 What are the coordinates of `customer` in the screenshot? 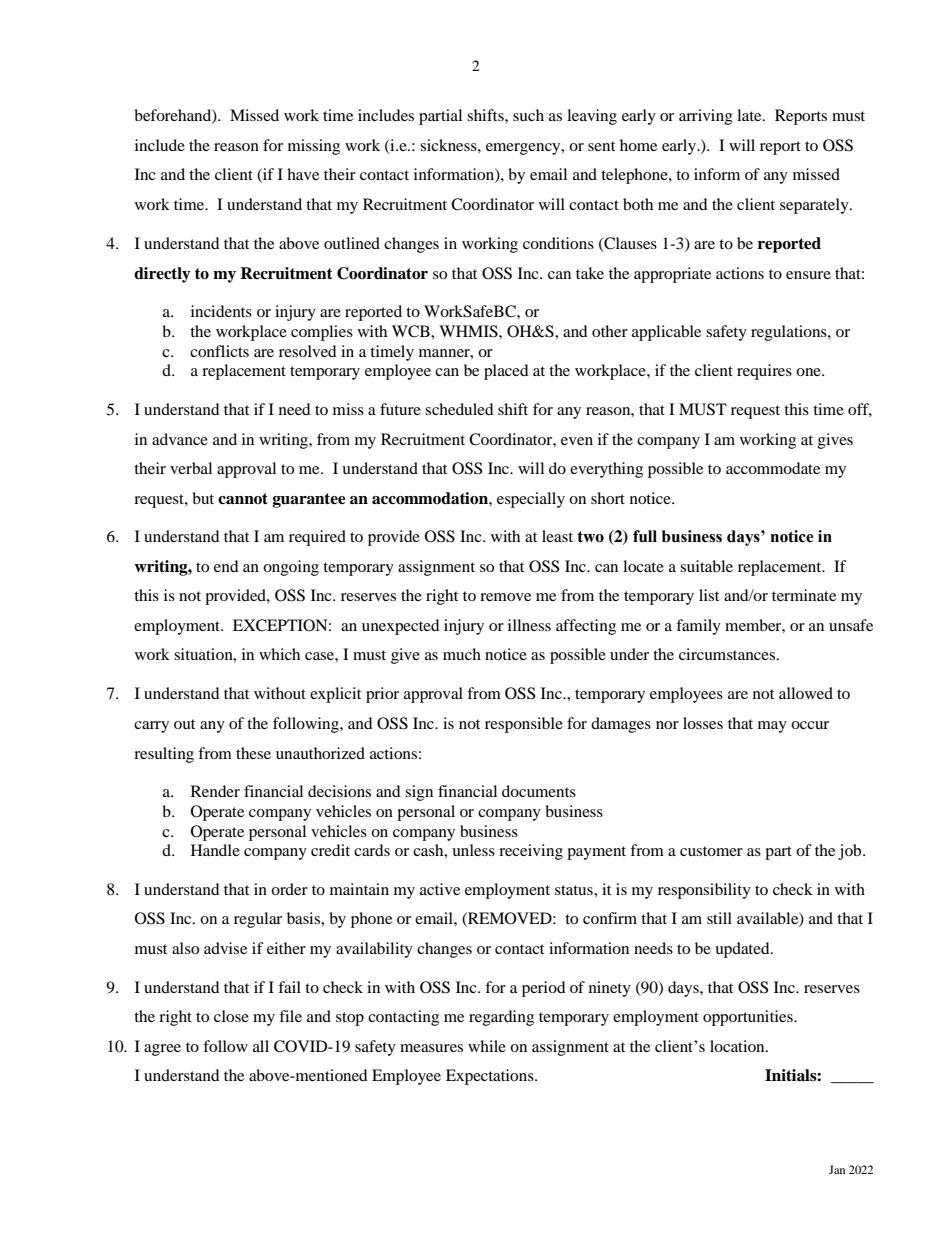 It's located at (711, 851).
